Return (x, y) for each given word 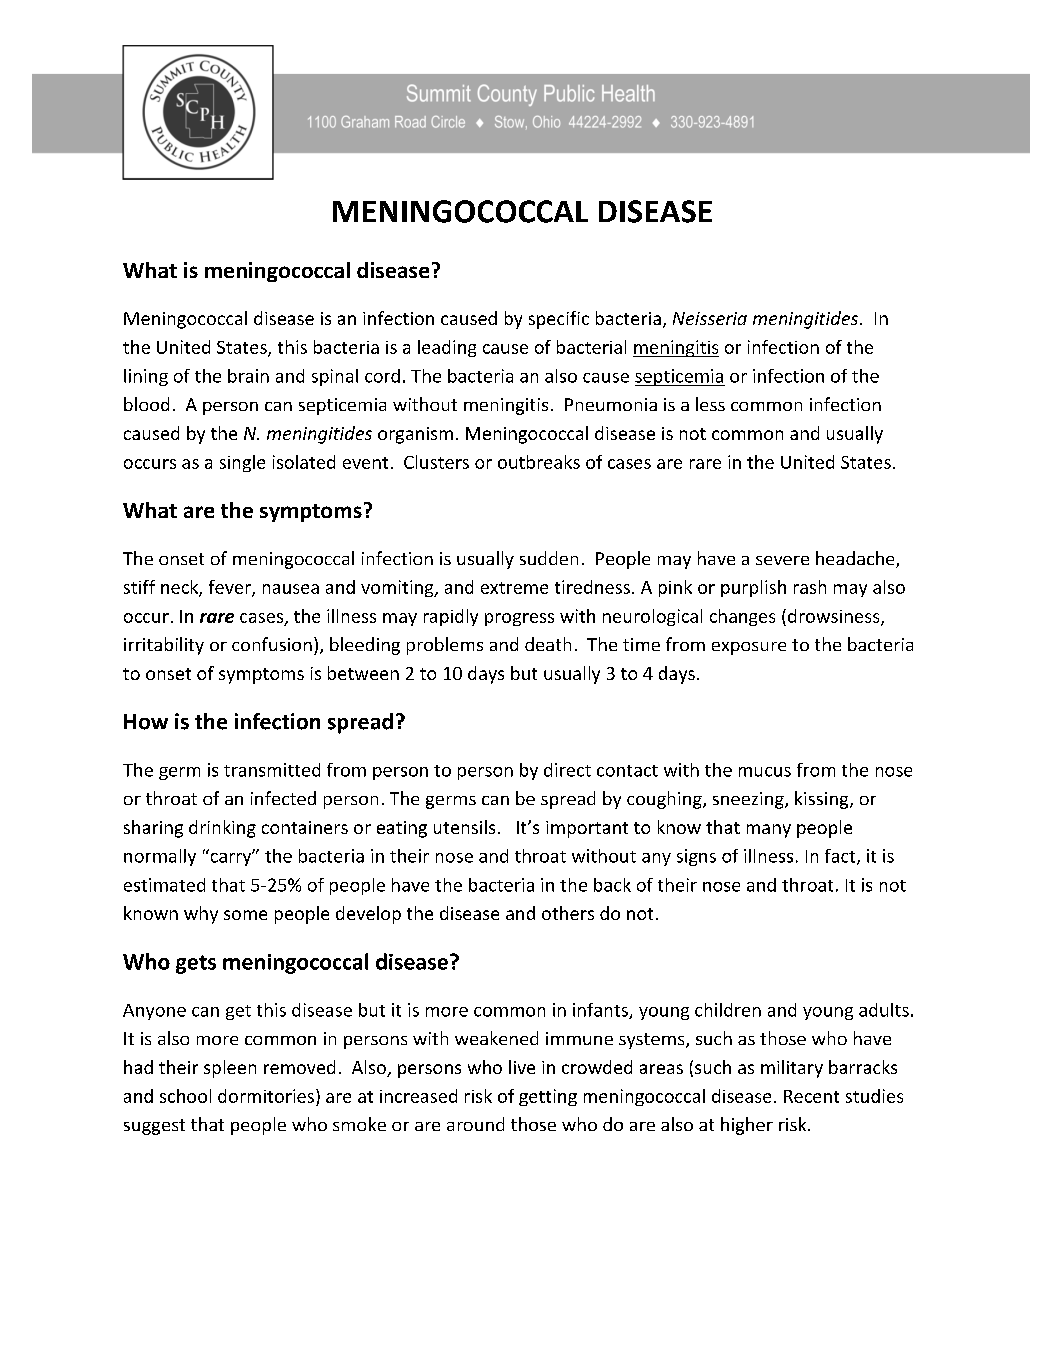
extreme (514, 588)
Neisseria (710, 318)
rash (810, 587)
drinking (222, 829)
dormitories (266, 1096)
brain (248, 376)
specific (559, 320)
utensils (464, 827)
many (769, 831)
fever (231, 588)
